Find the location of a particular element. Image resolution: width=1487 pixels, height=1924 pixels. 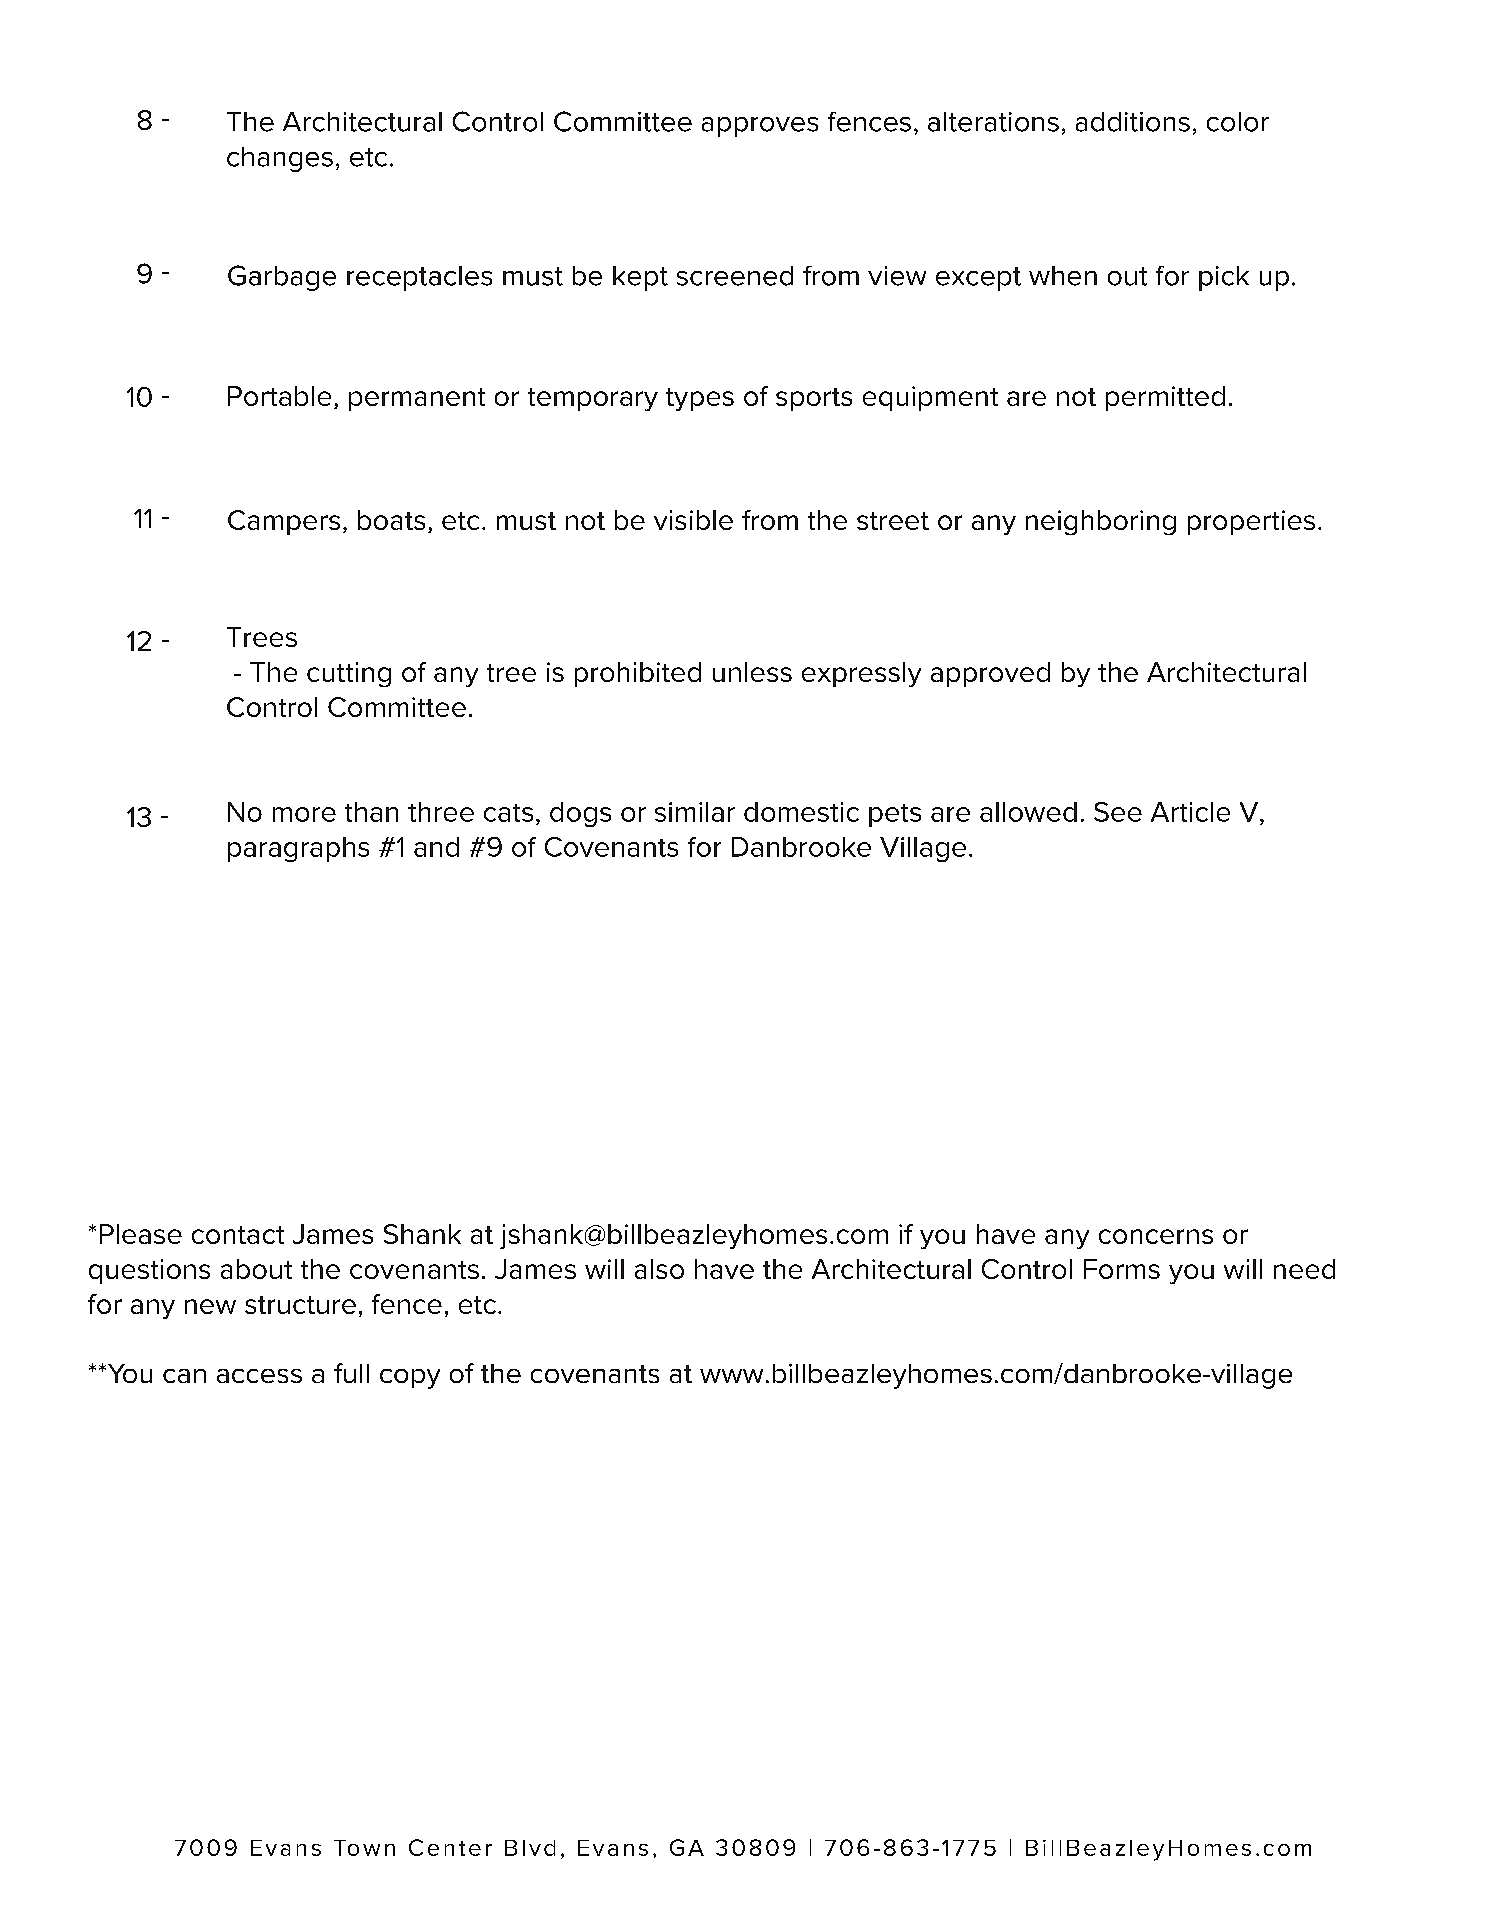

Article is located at coordinates (1190, 812).
